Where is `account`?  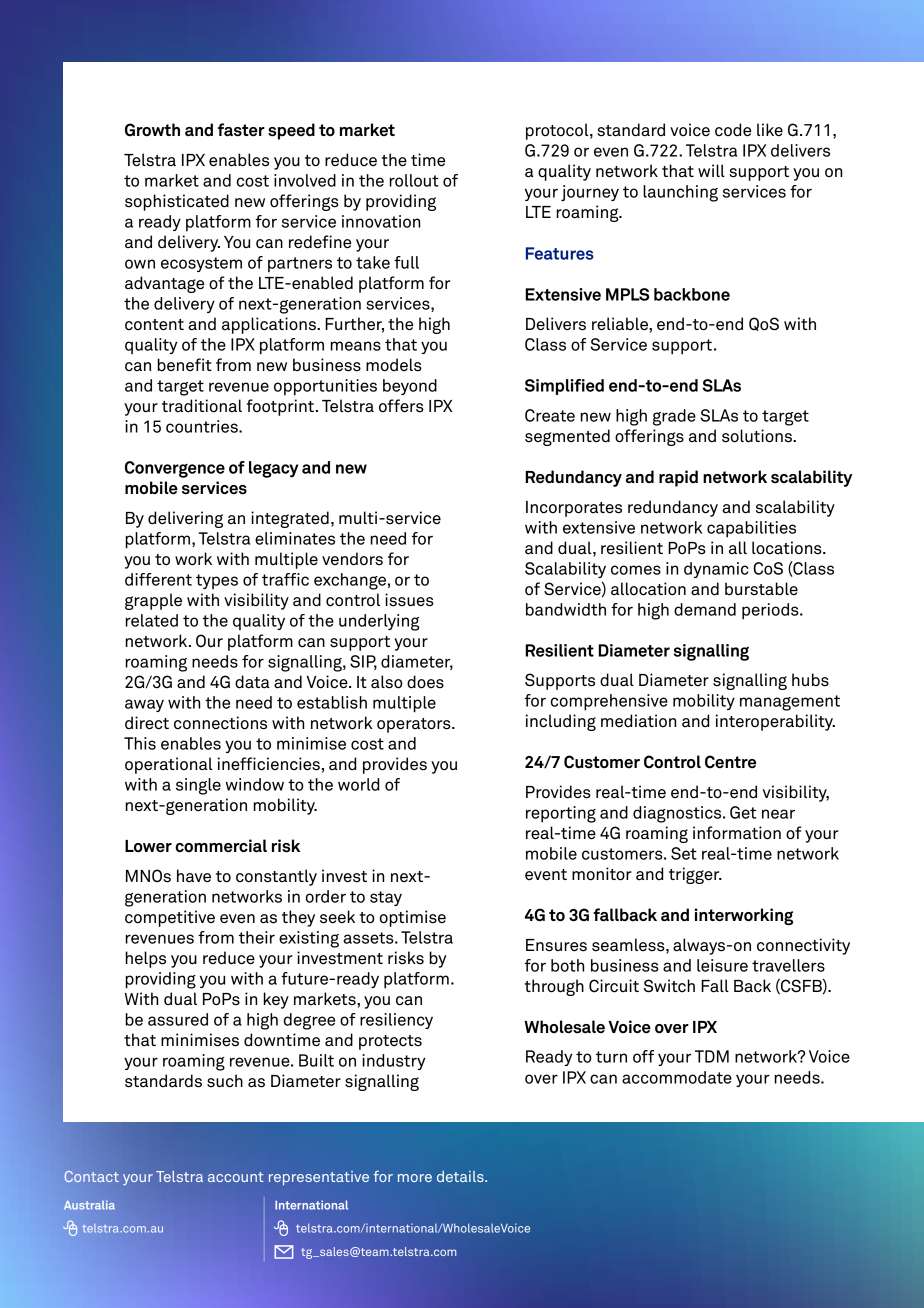
account is located at coordinates (236, 1177).
